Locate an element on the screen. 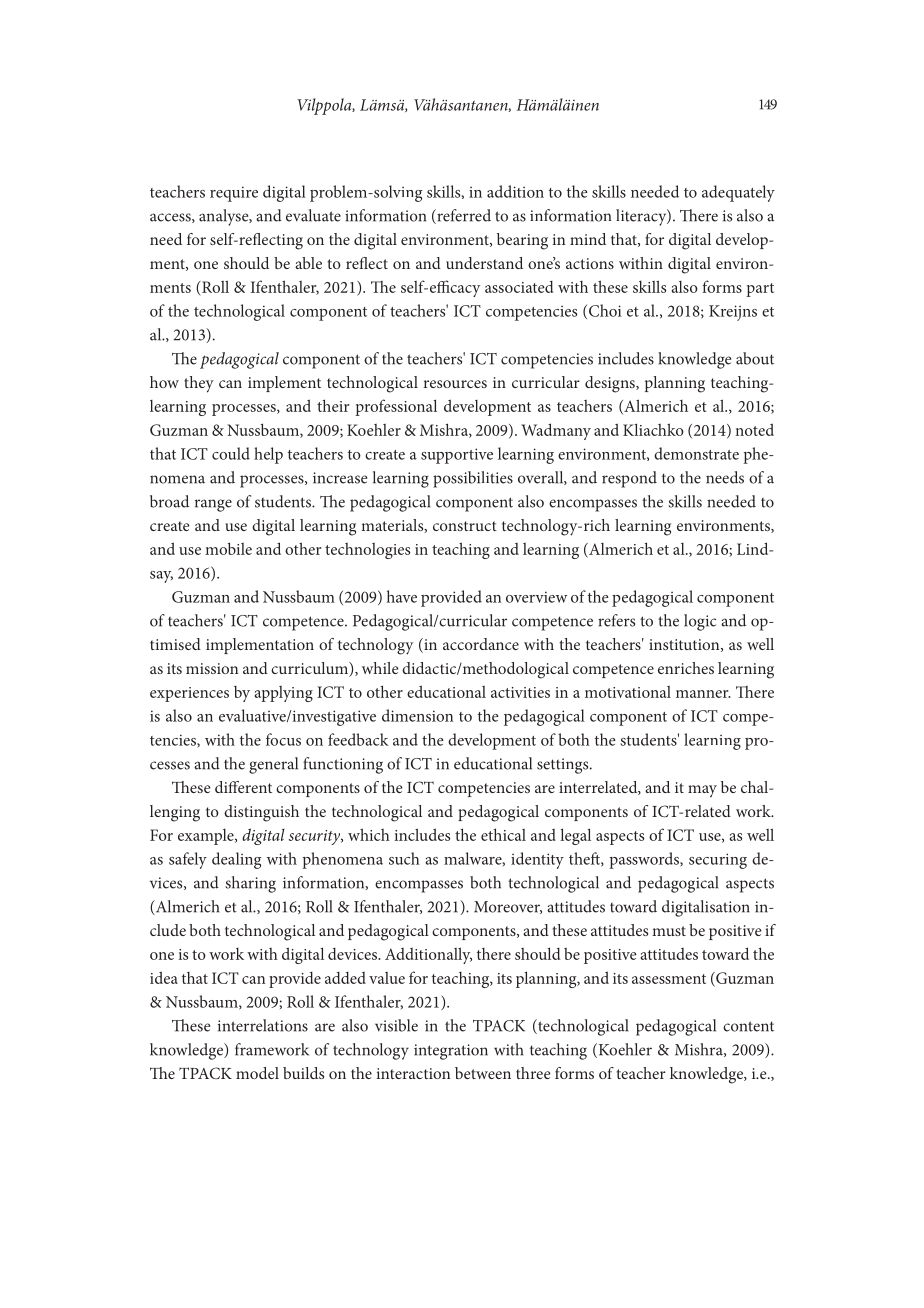  mission is located at coordinates (212, 668).
